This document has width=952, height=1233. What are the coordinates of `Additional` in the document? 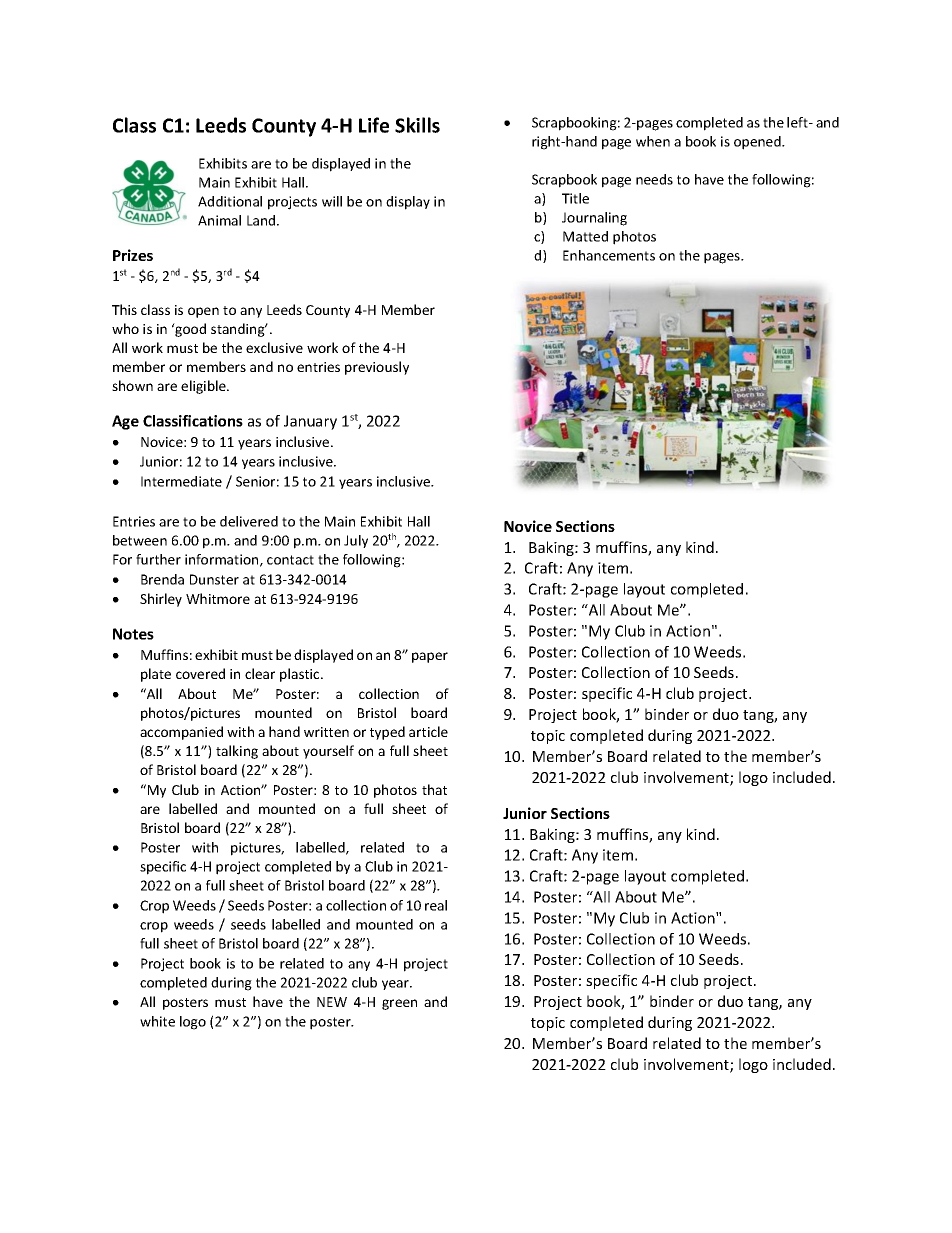 It's located at (230, 201).
